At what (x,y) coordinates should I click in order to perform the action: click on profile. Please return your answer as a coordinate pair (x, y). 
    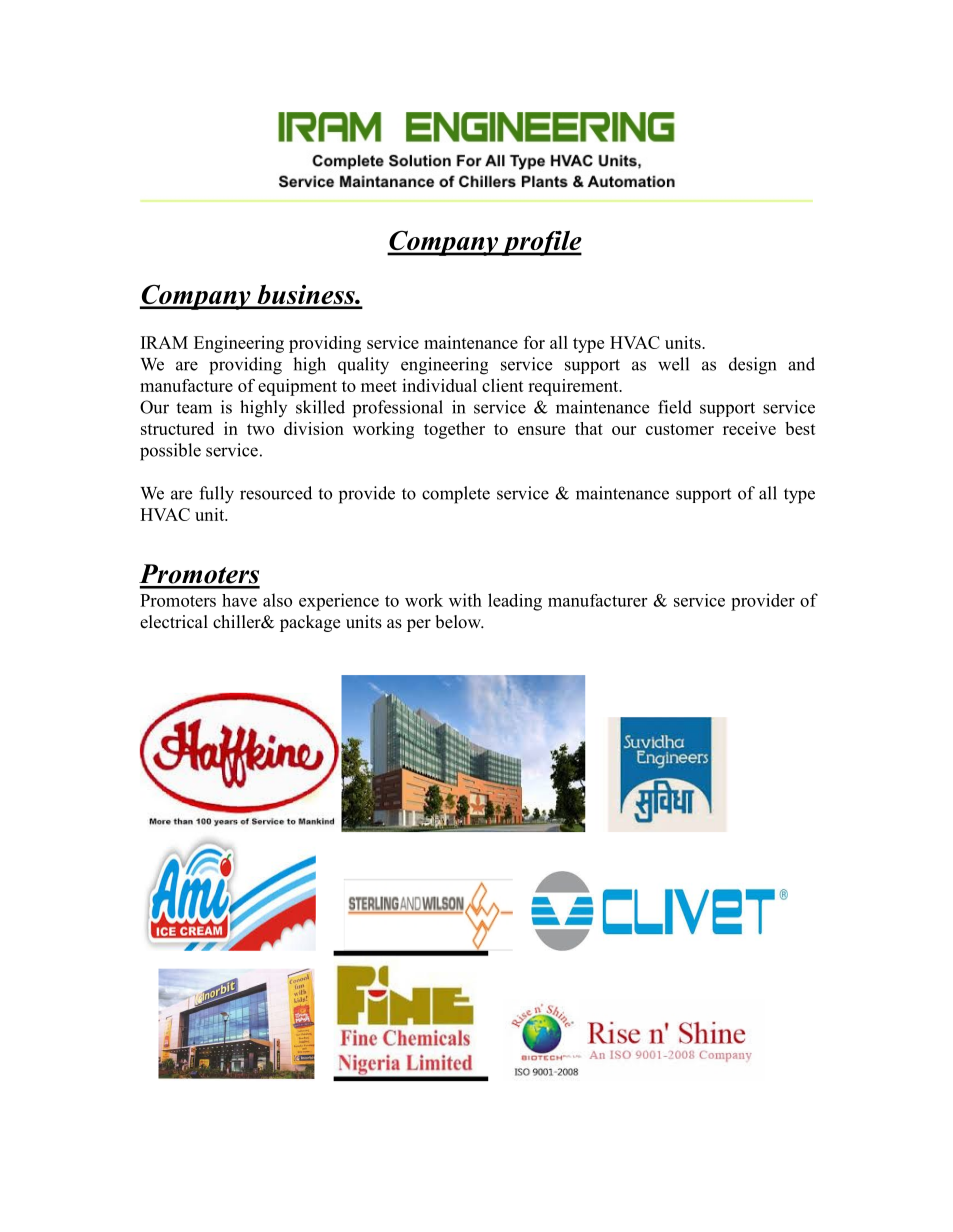
    Looking at the image, I should click on (540, 243).
